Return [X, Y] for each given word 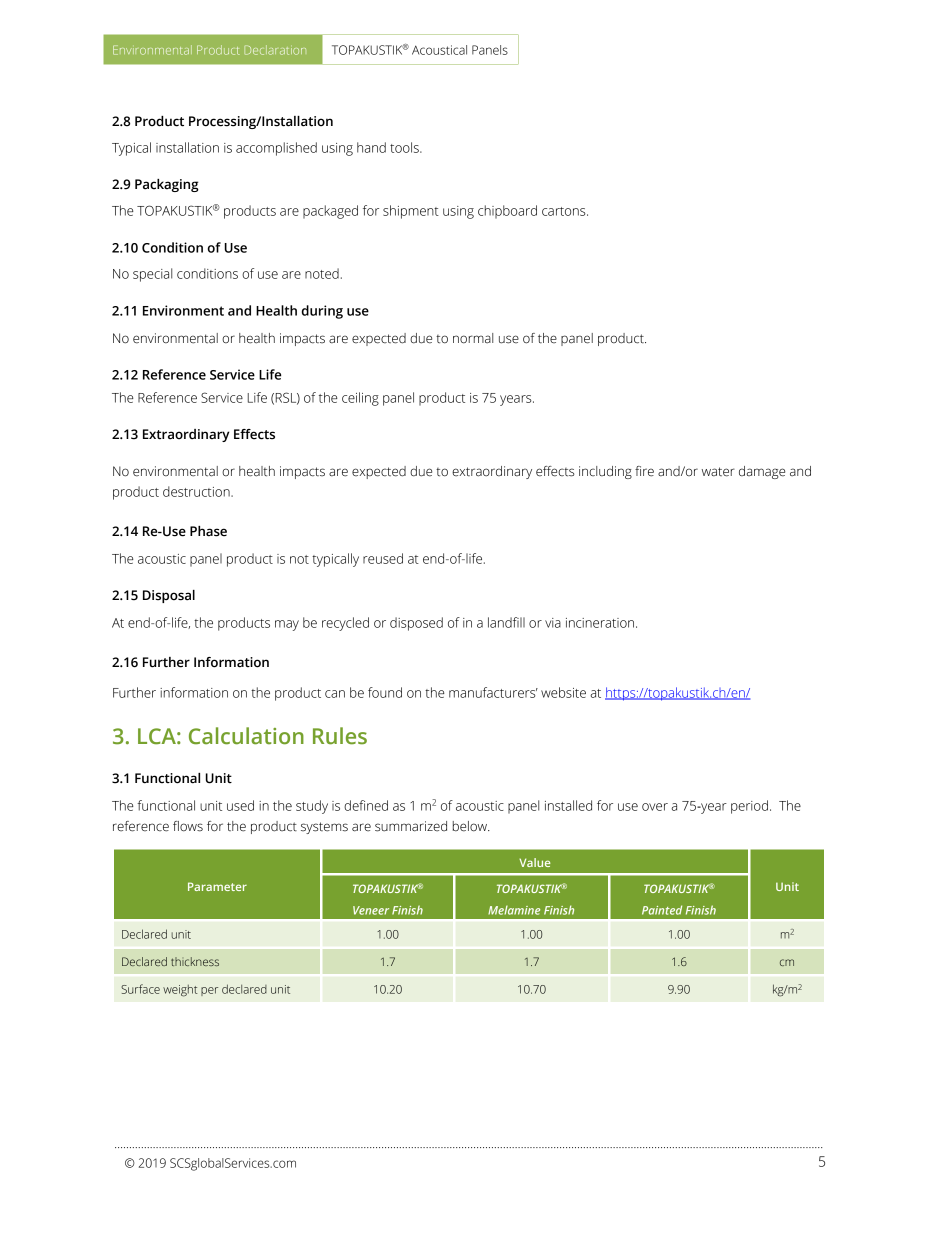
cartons [565, 211]
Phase [208, 531]
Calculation [246, 736]
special [152, 275]
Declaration [275, 50]
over [655, 807]
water [718, 472]
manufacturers [493, 692]
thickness [195, 961]
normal [473, 338]
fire [644, 471]
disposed [416, 624]
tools [405, 147]
